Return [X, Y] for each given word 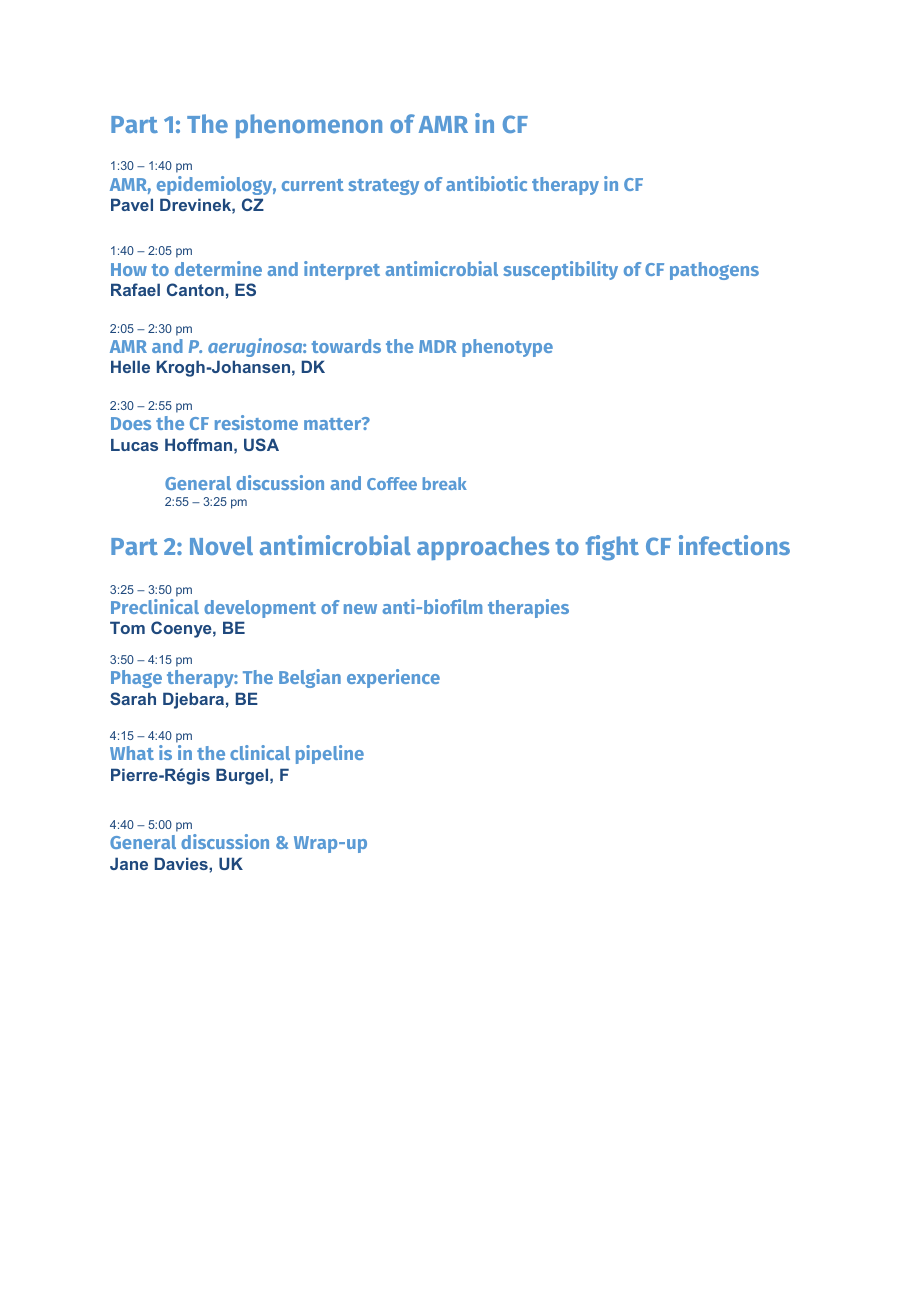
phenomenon [309, 126]
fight [612, 548]
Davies [182, 863]
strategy [383, 187]
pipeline [330, 754]
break [445, 483]
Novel [221, 545]
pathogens [714, 271]
